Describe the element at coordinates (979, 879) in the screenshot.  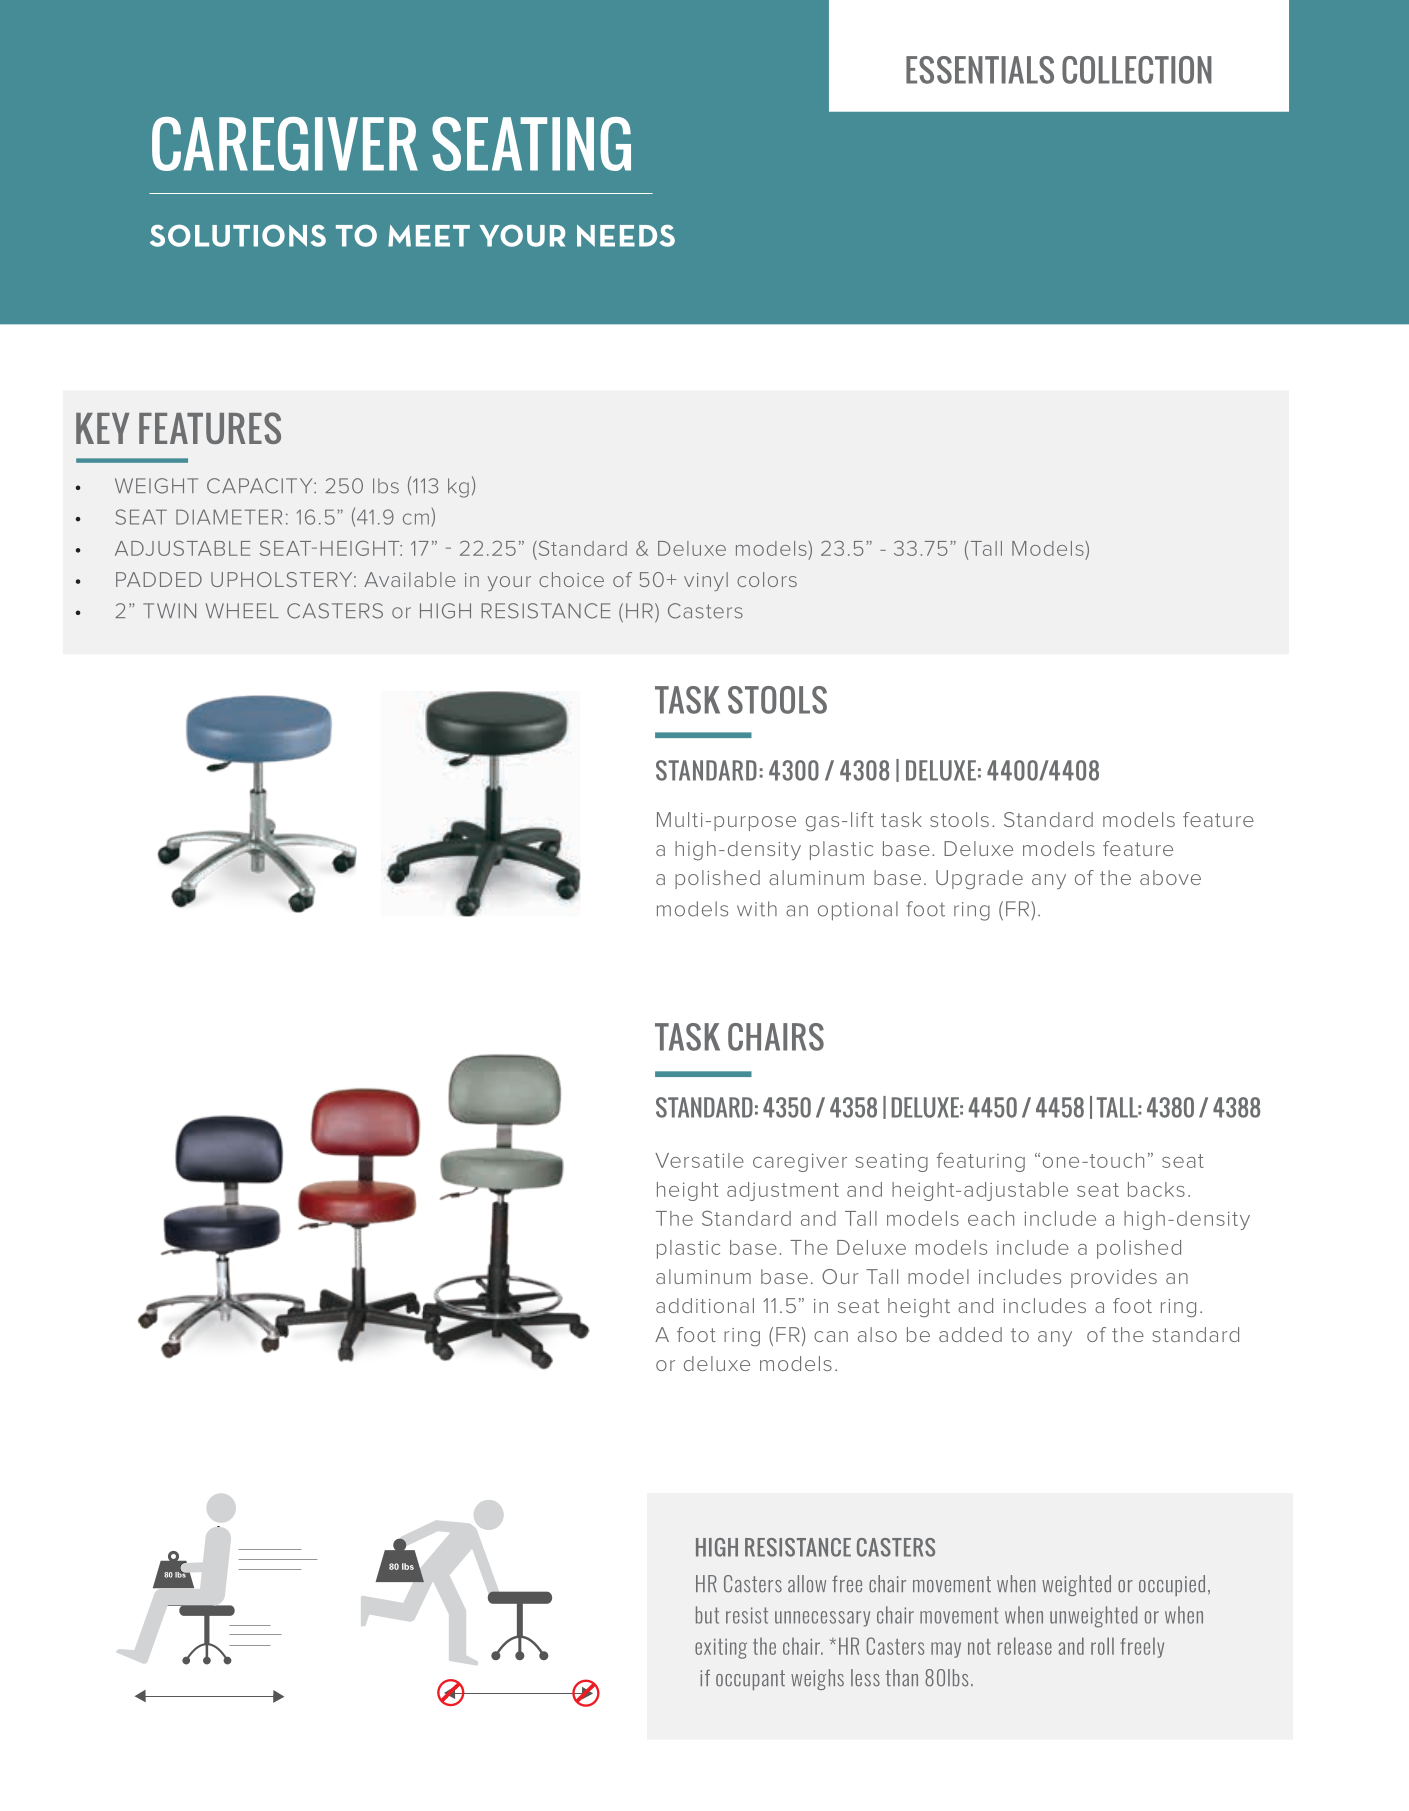
I see `Upgrade` at that location.
